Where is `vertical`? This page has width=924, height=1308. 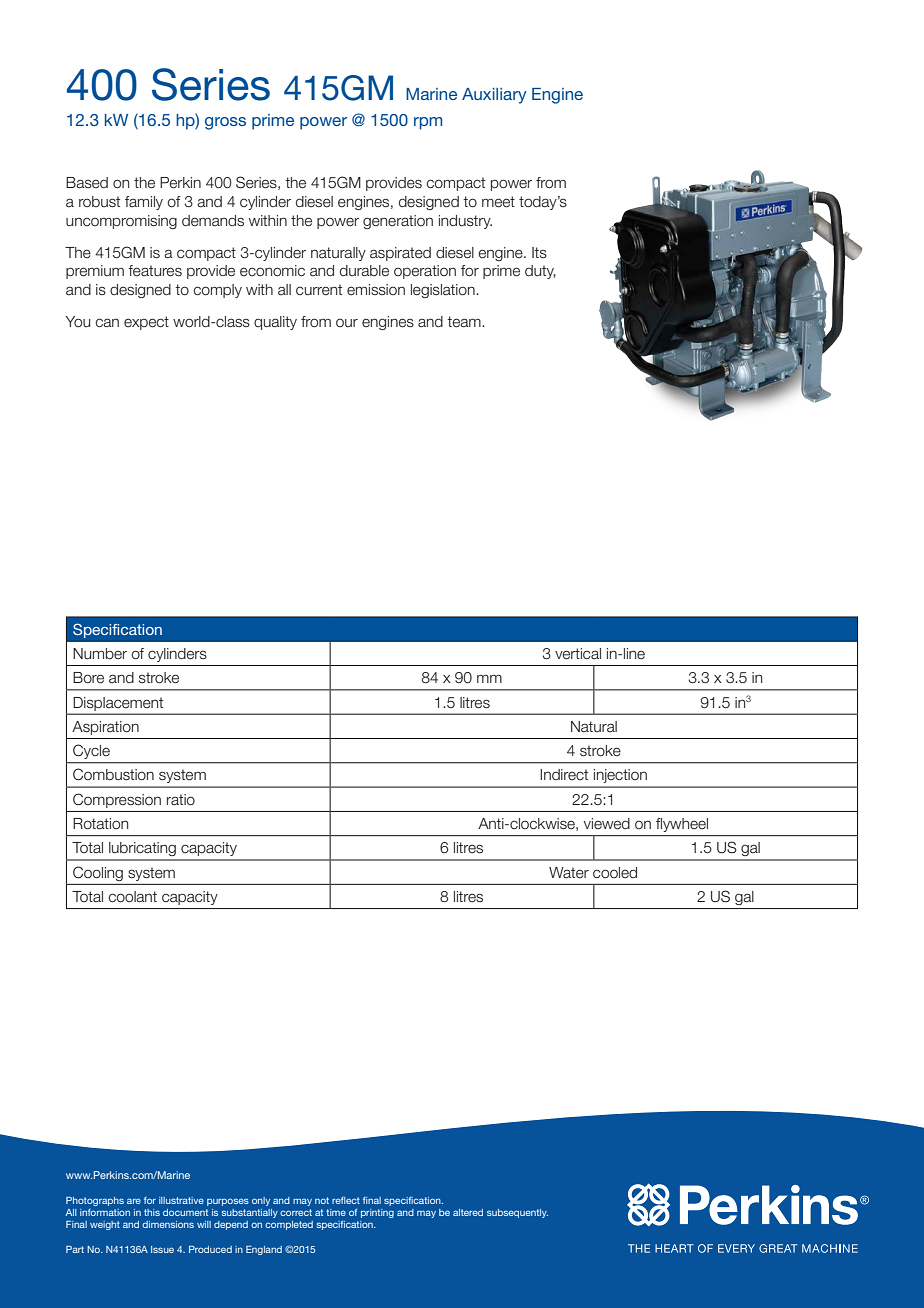 vertical is located at coordinates (578, 654).
